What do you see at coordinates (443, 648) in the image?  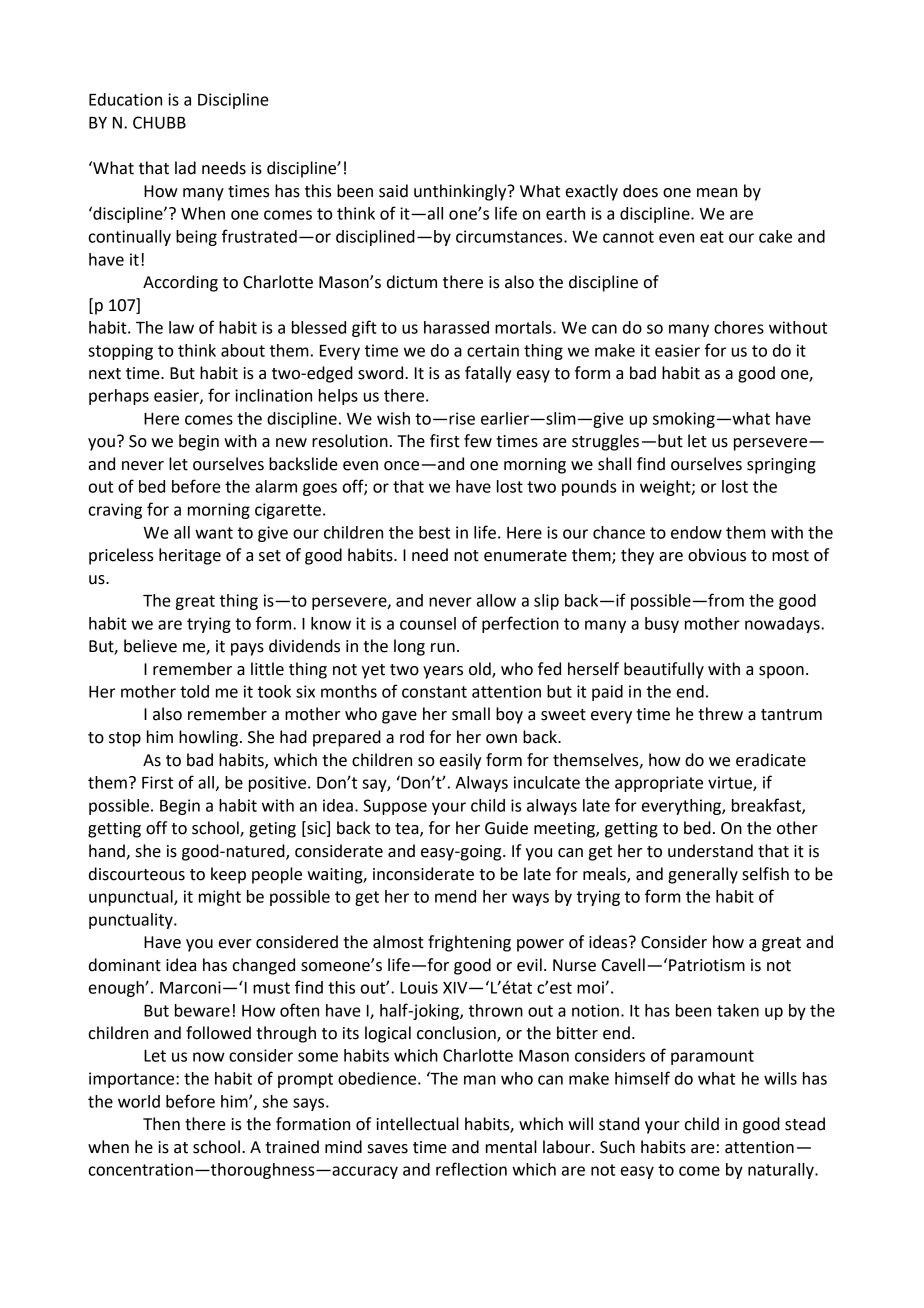 I see `run` at bounding box center [443, 648].
